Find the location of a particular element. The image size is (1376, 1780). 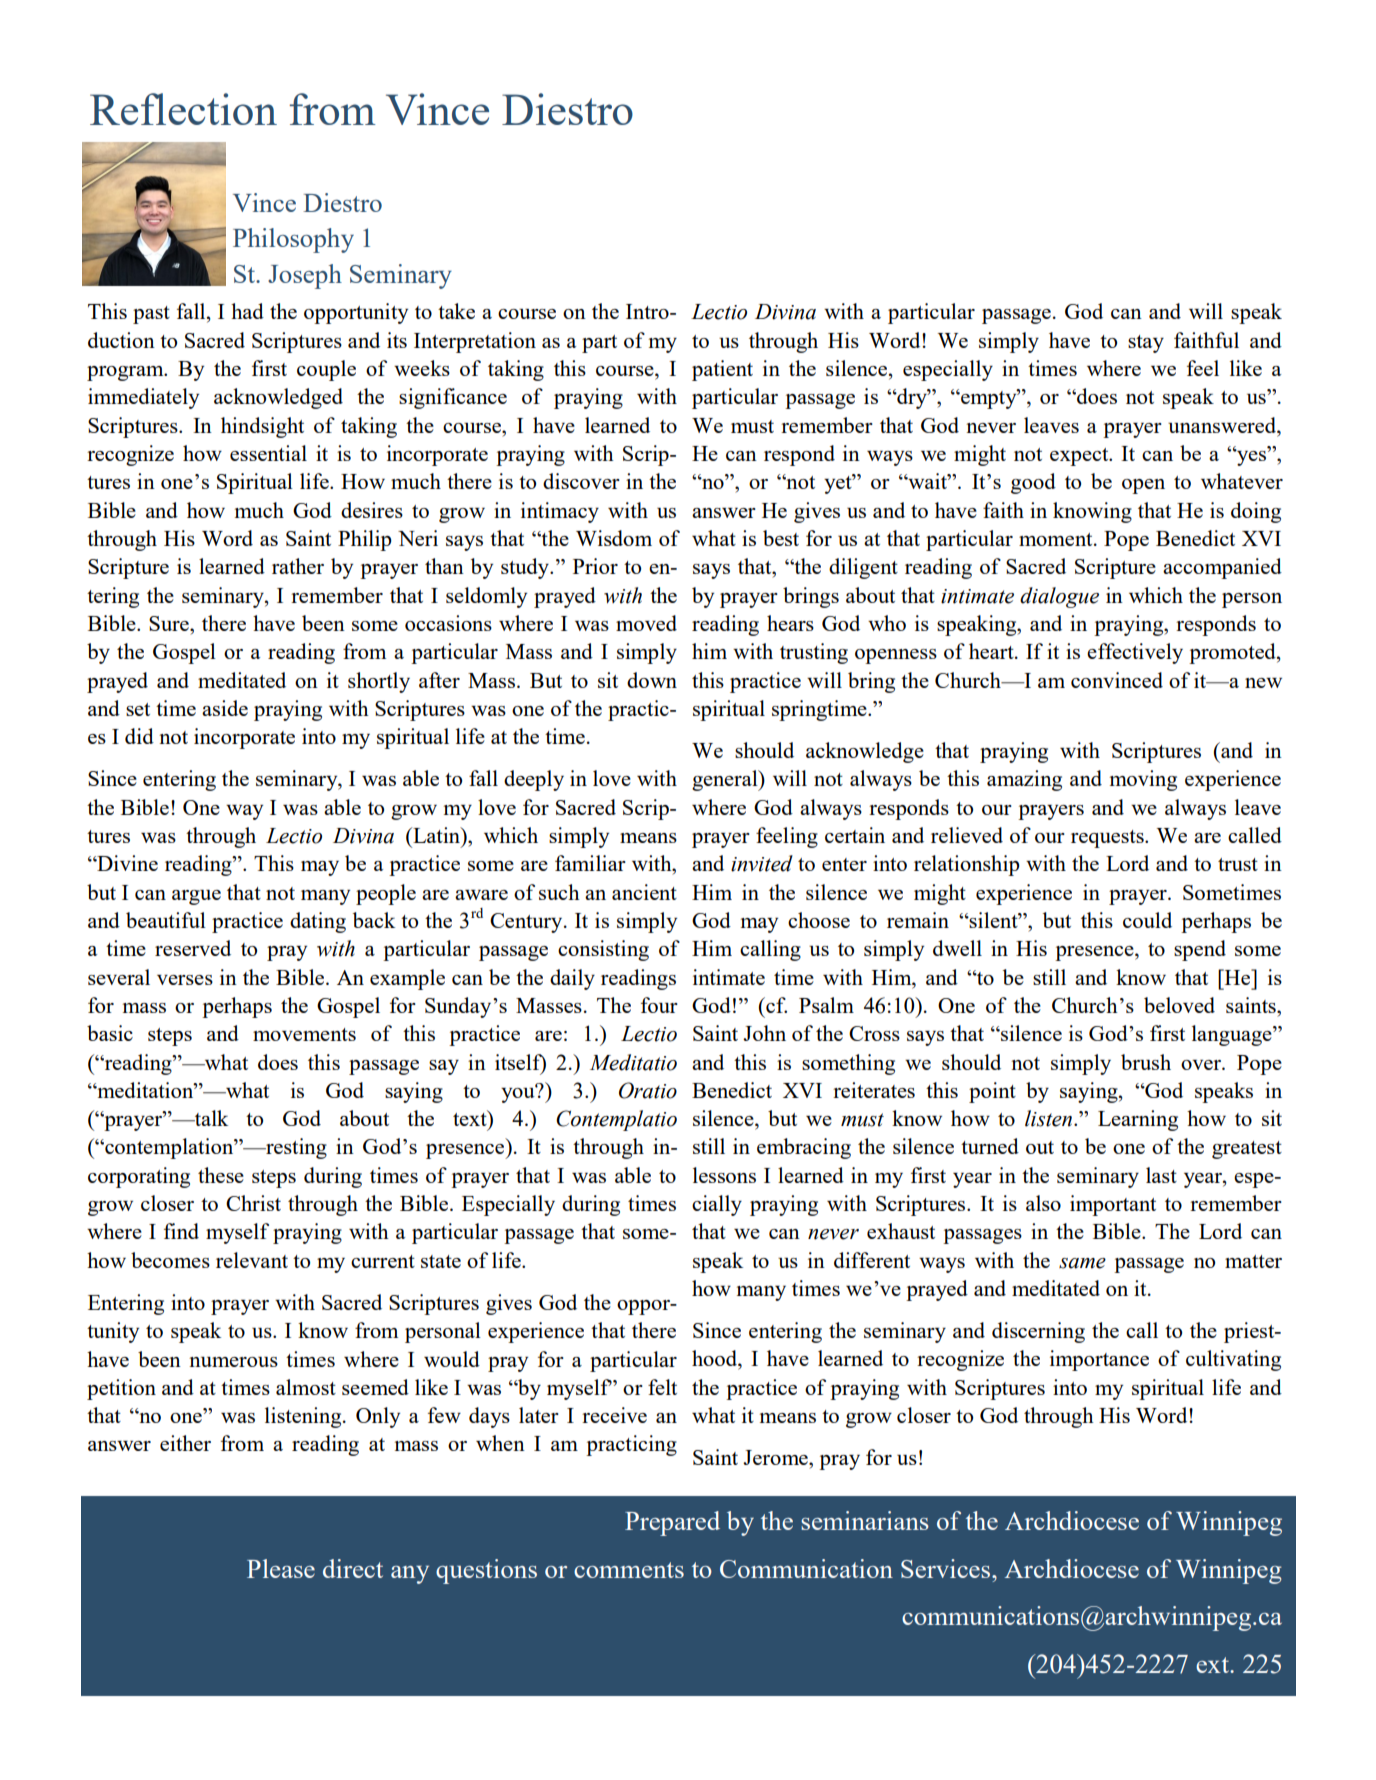

Please is located at coordinates (281, 1568).
